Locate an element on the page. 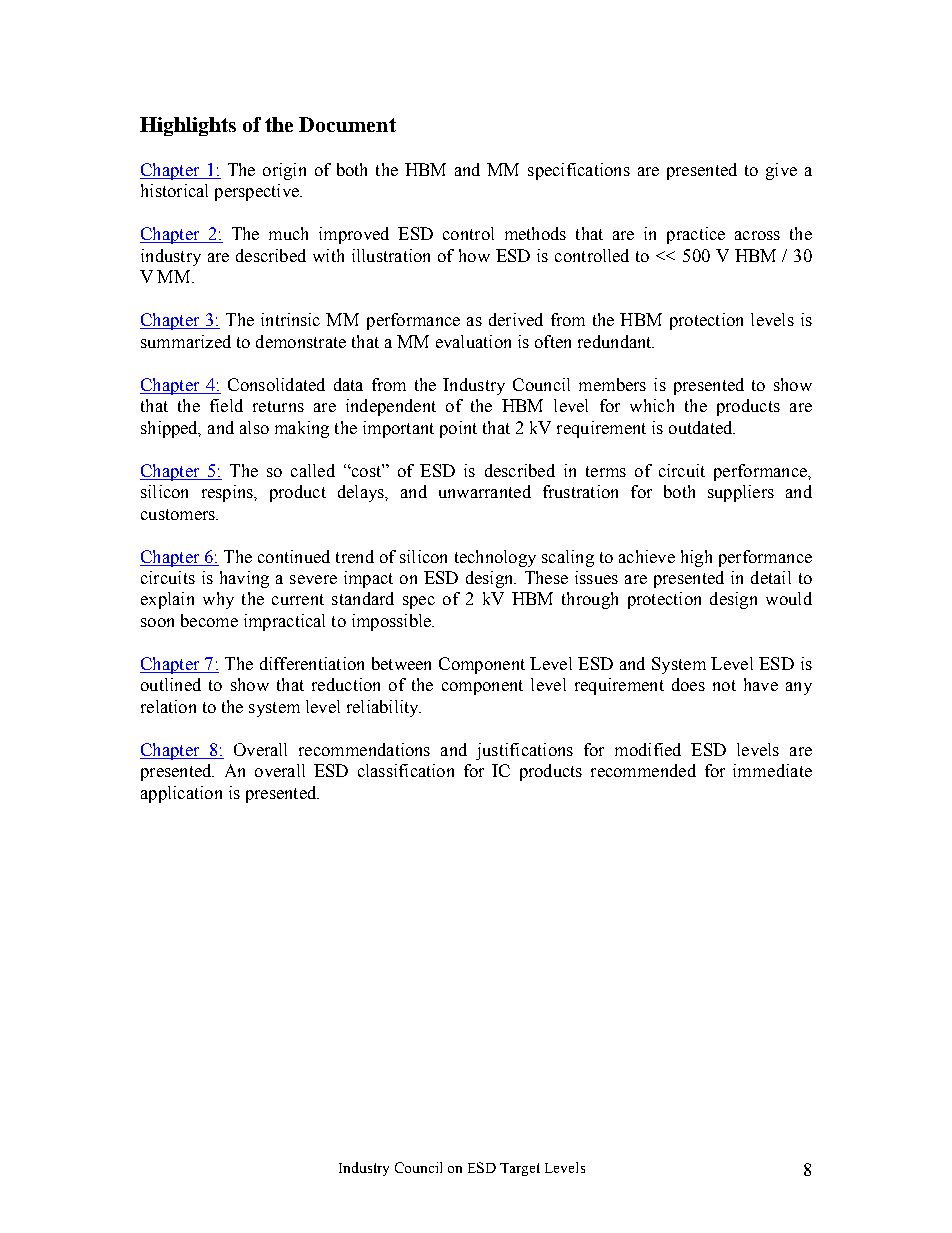  origin is located at coordinates (284, 171).
